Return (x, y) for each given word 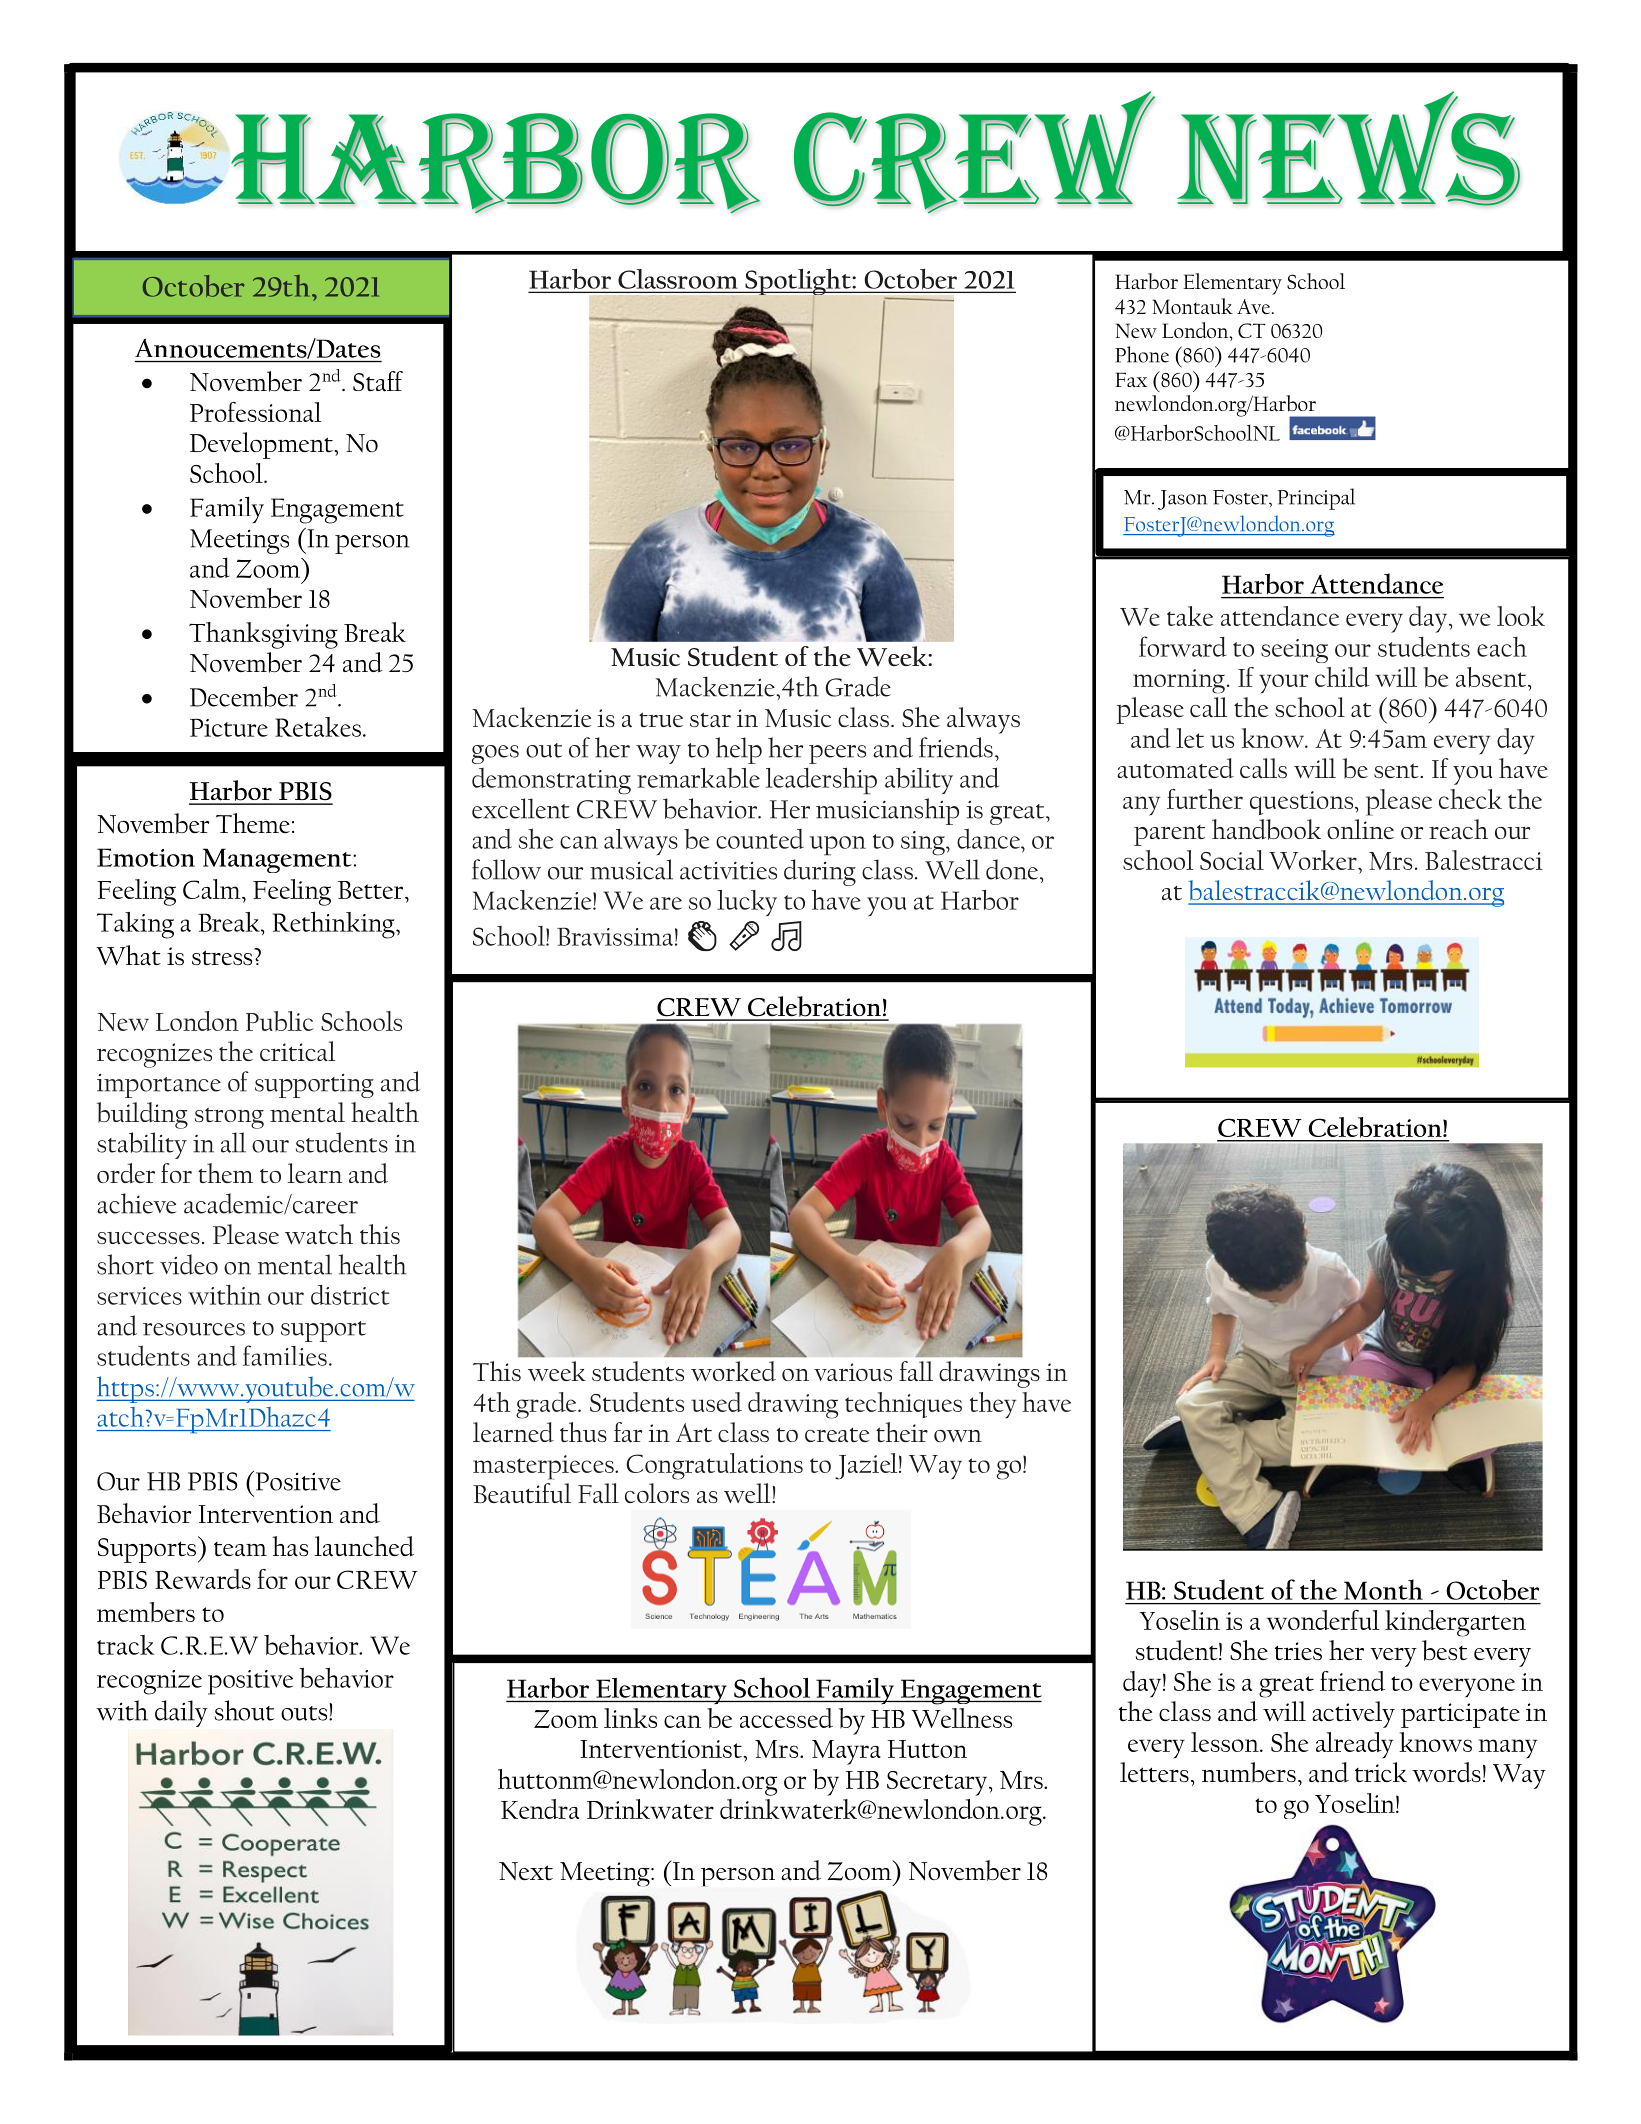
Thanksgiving (263, 635)
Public (280, 1021)
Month (1383, 1589)
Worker (1314, 860)
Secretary (938, 1783)
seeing (1294, 651)
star (710, 720)
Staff (378, 381)
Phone (1142, 354)
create (837, 1435)
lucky (747, 903)
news (1348, 148)
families (285, 1355)
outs (305, 1712)
